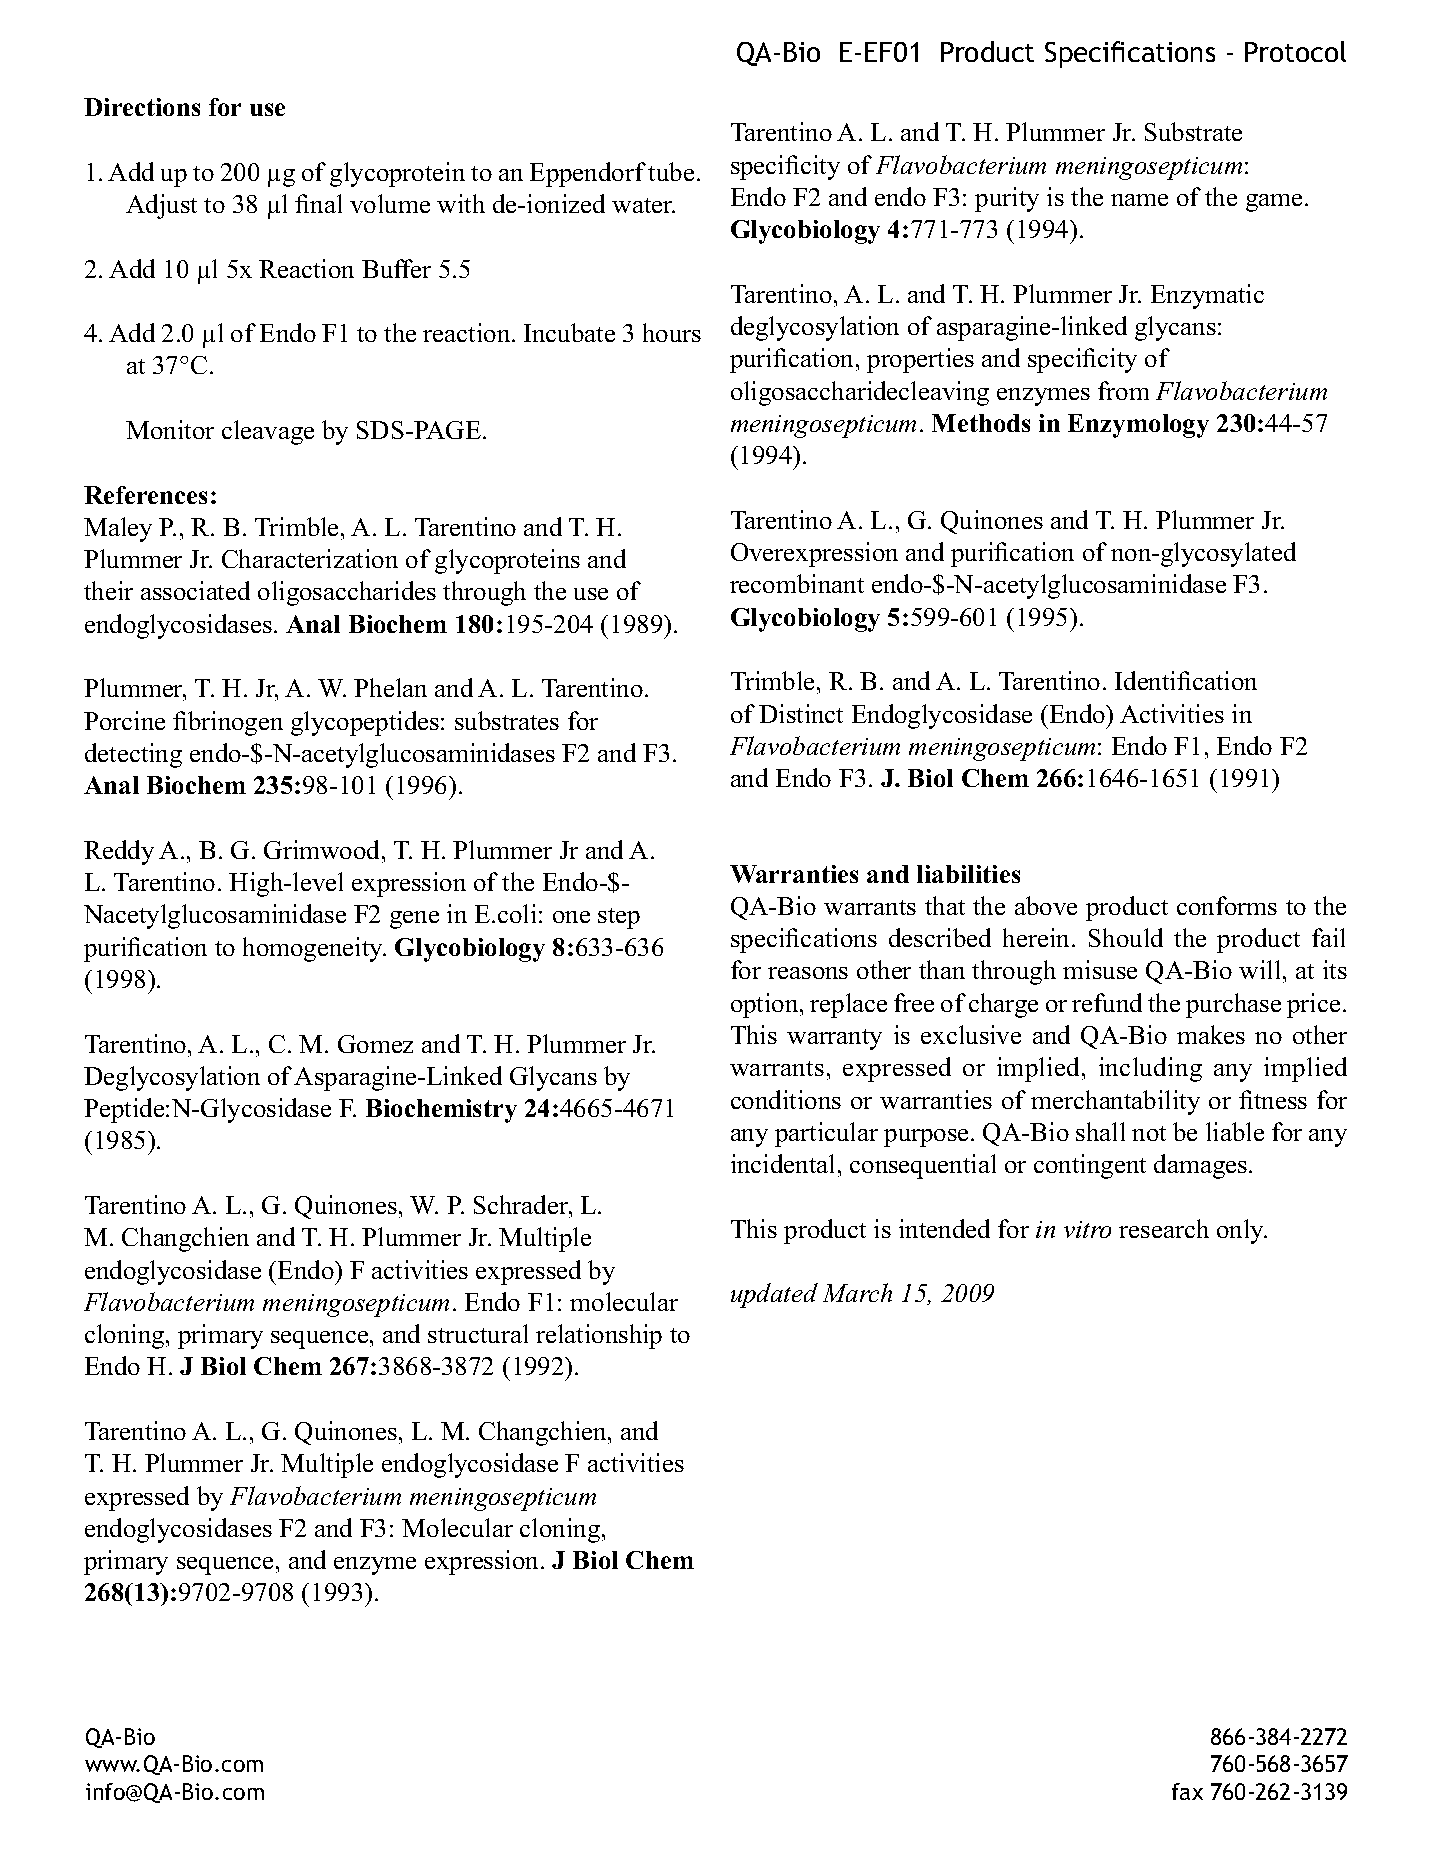 This screenshot has width=1432, height=1853. I want to click on structural, so click(478, 1333).
